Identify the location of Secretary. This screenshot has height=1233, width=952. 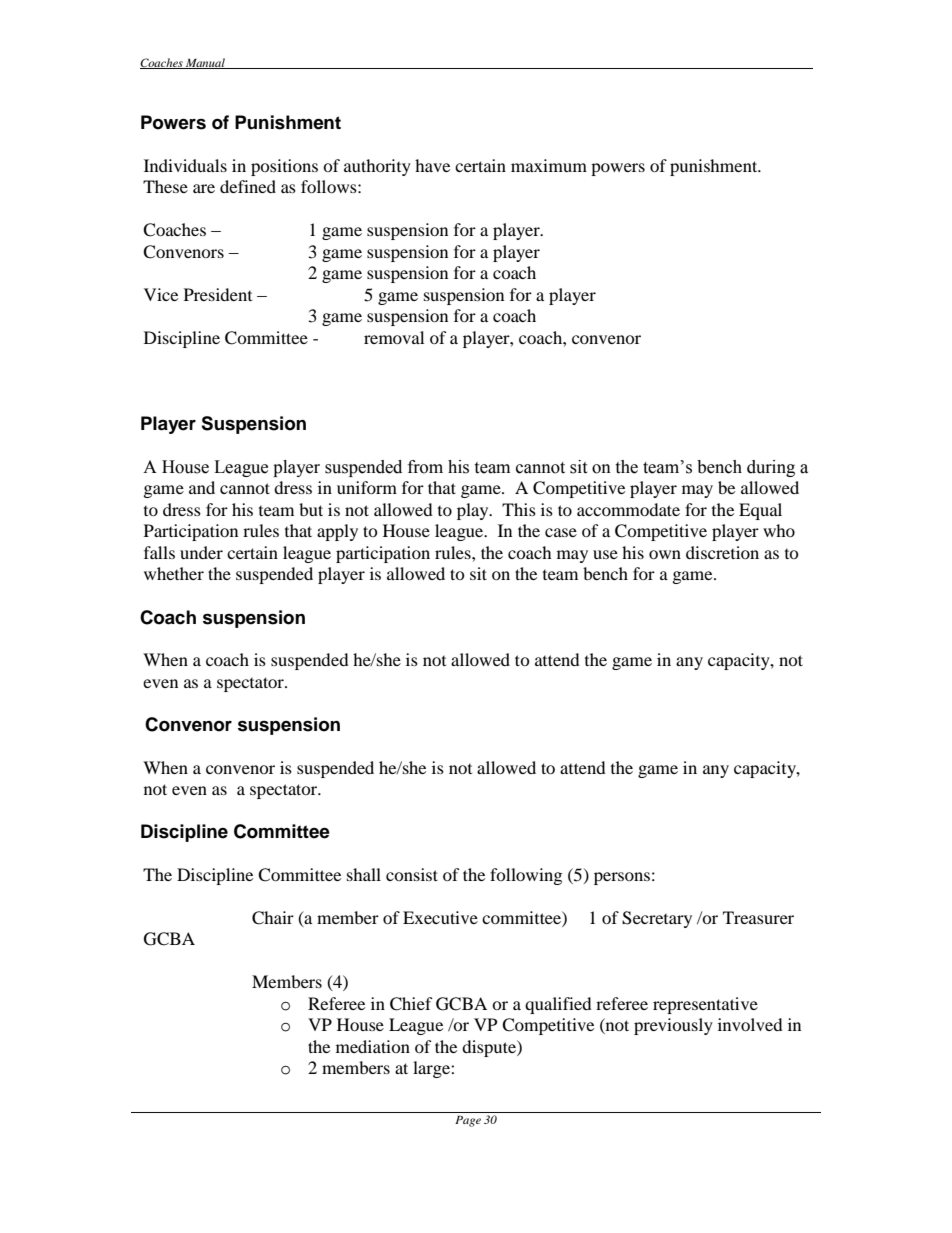
(657, 919).
